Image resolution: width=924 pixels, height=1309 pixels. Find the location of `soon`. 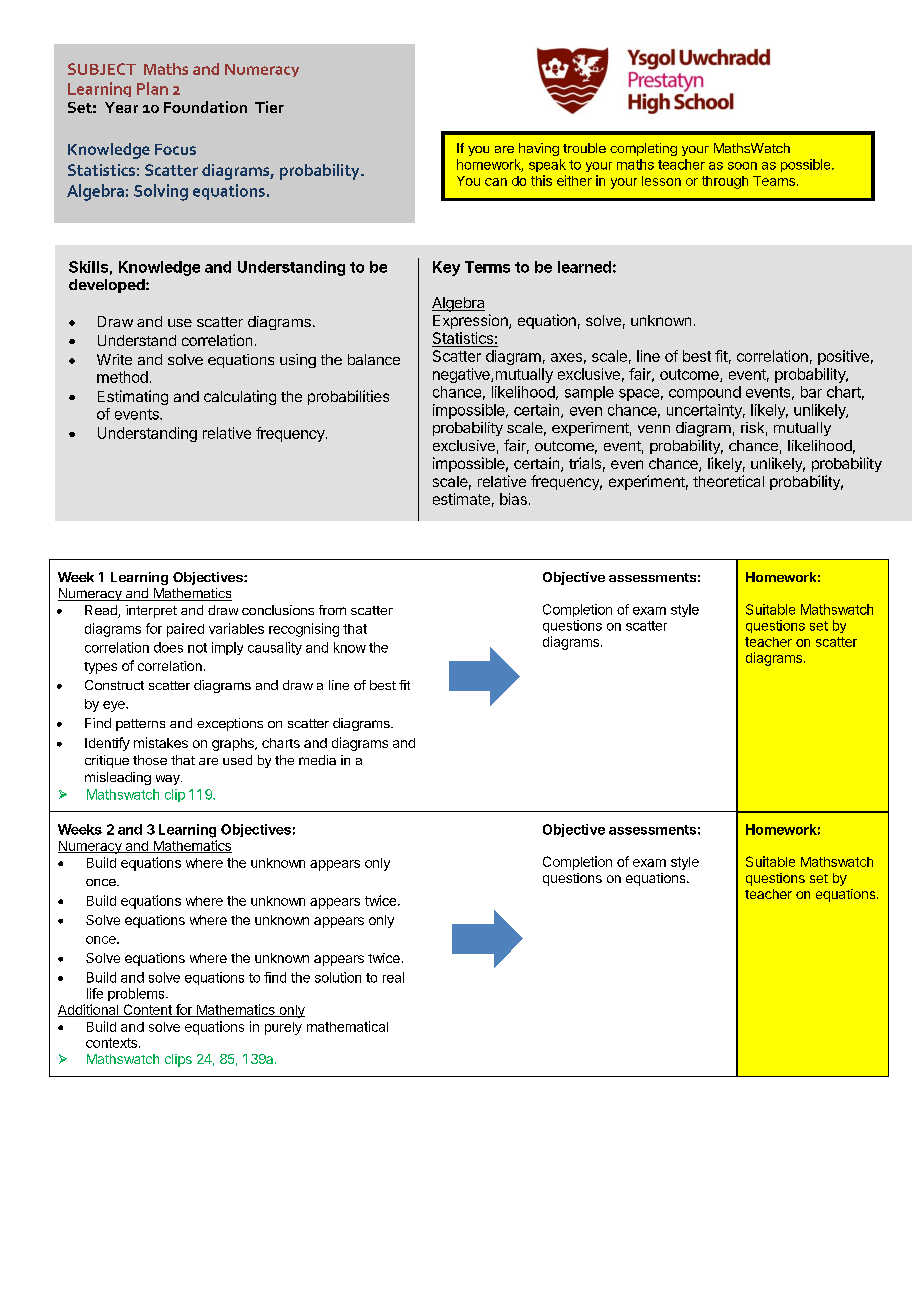

soon is located at coordinates (742, 166).
